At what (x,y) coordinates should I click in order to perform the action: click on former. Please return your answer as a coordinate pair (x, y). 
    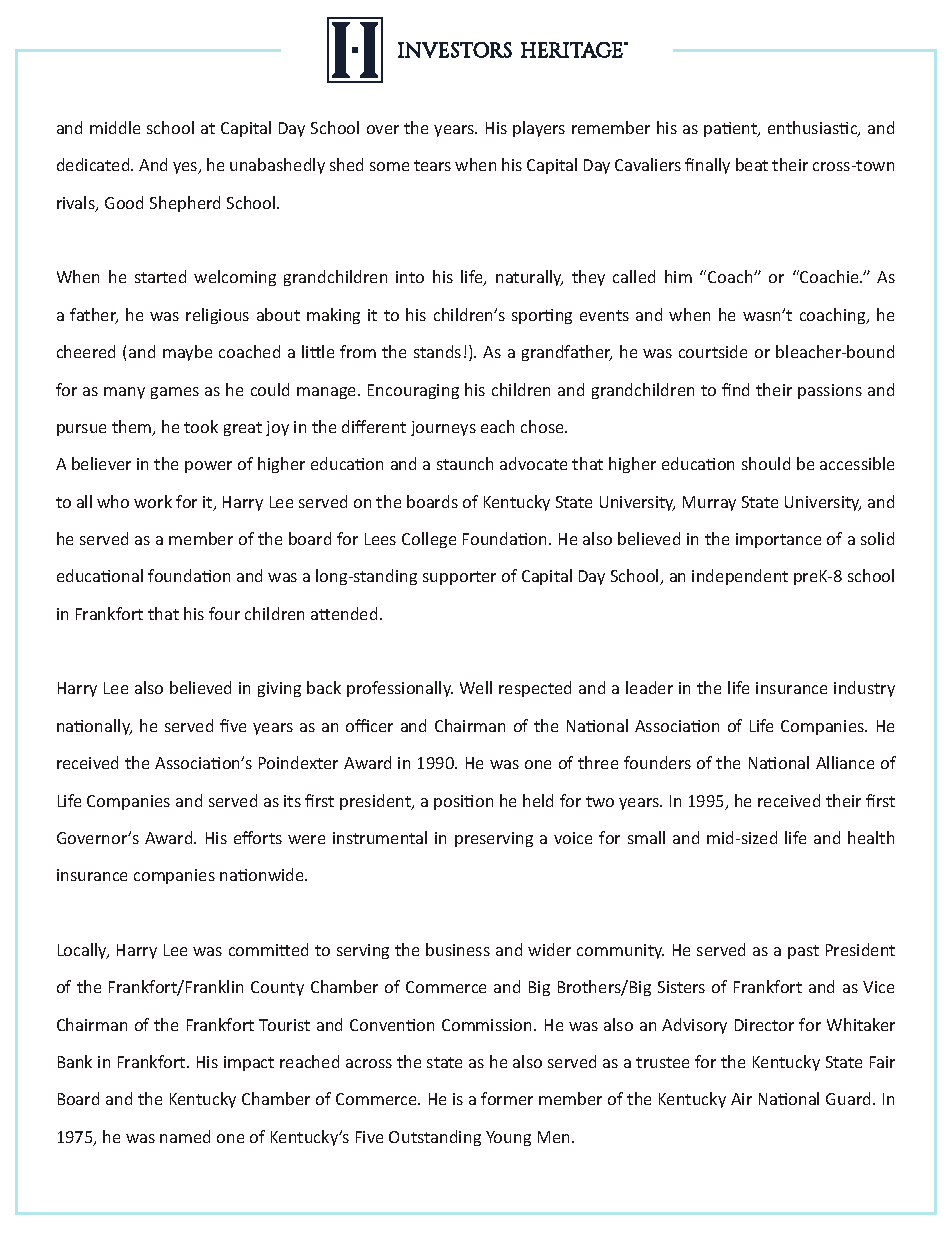
    Looking at the image, I should click on (507, 1098).
